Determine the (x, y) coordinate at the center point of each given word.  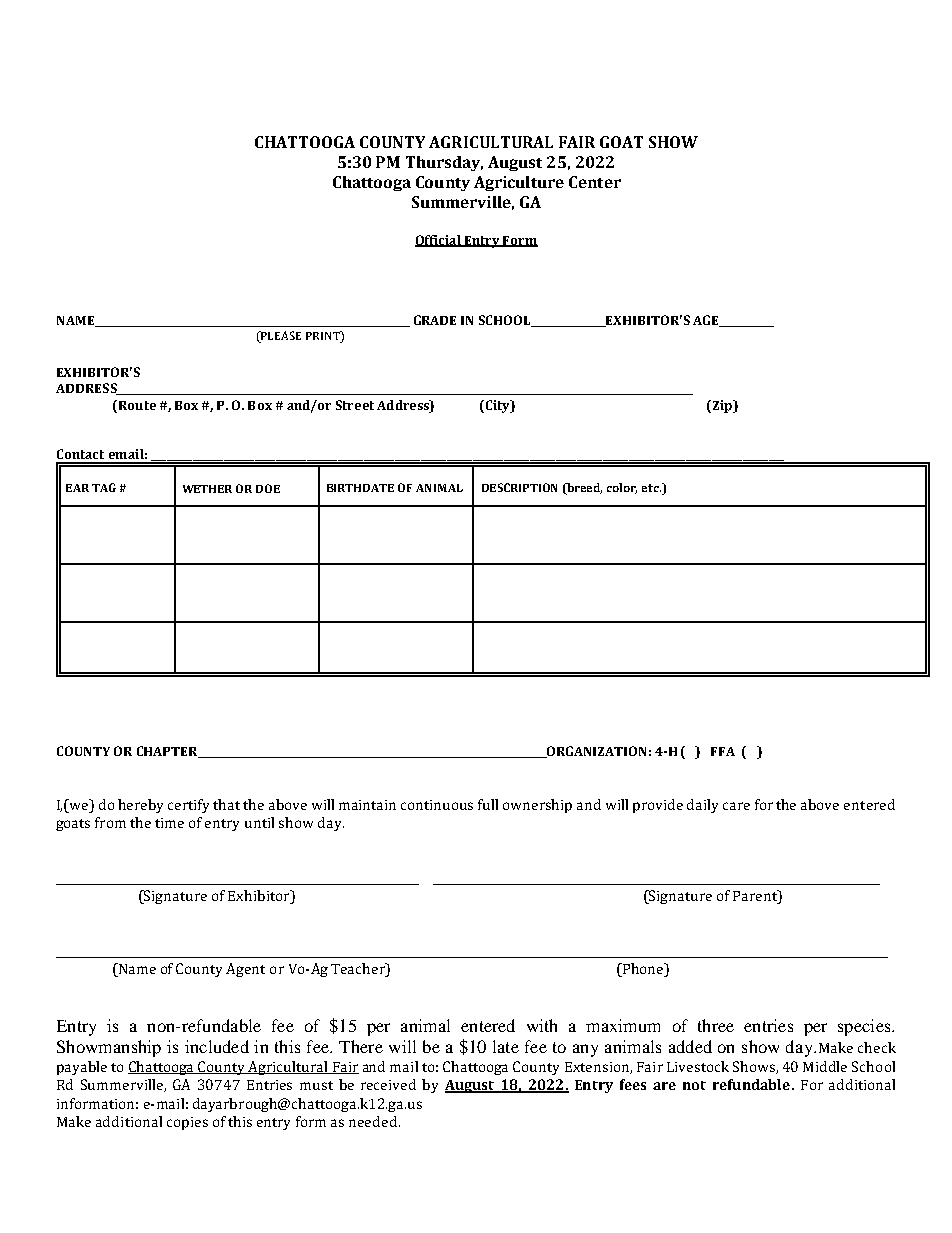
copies (187, 1123)
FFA (723, 751)
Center (595, 182)
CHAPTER (168, 752)
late (506, 1046)
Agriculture (519, 183)
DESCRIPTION (519, 487)
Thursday (444, 163)
